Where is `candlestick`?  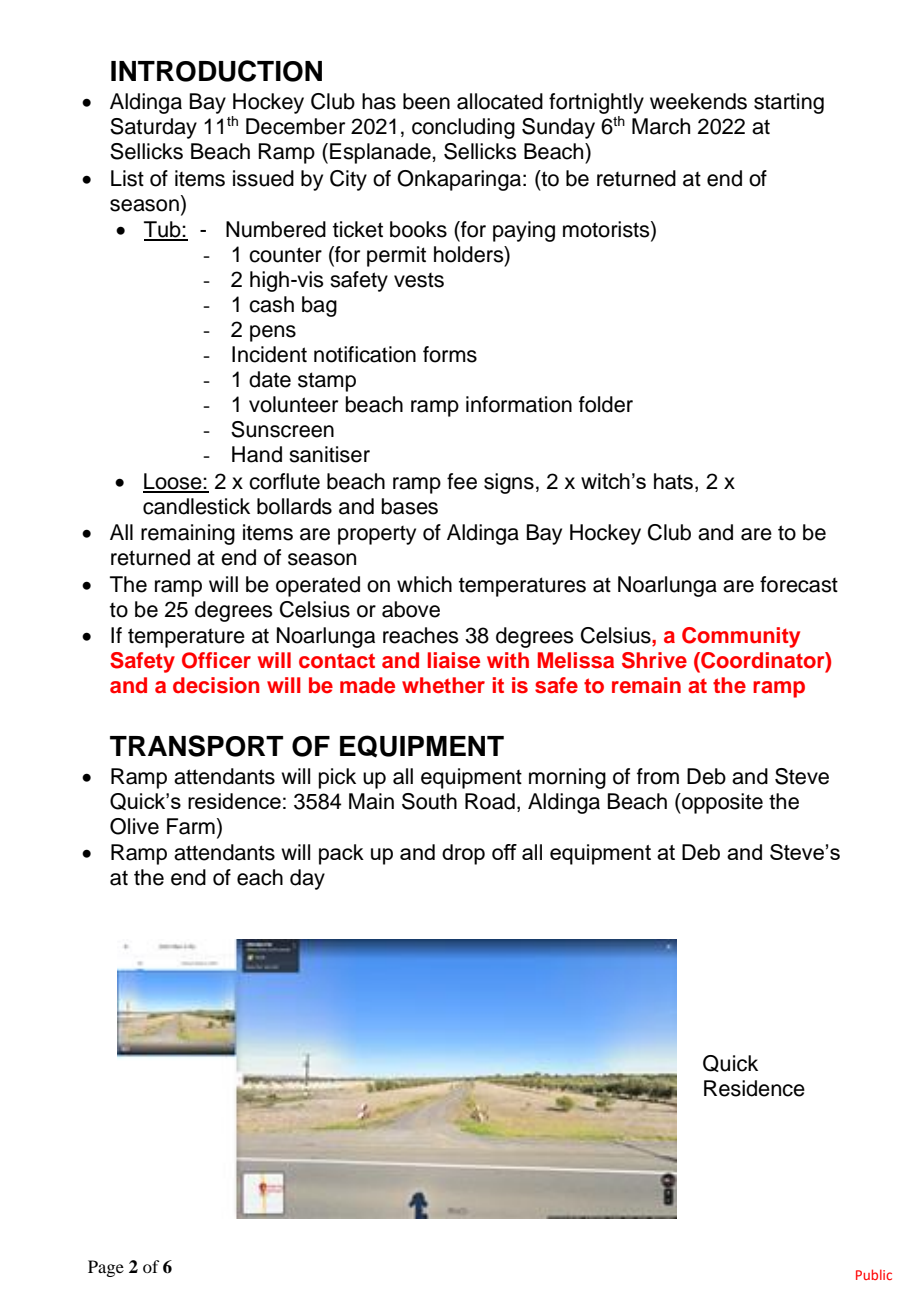
candlestick is located at coordinates (196, 506).
